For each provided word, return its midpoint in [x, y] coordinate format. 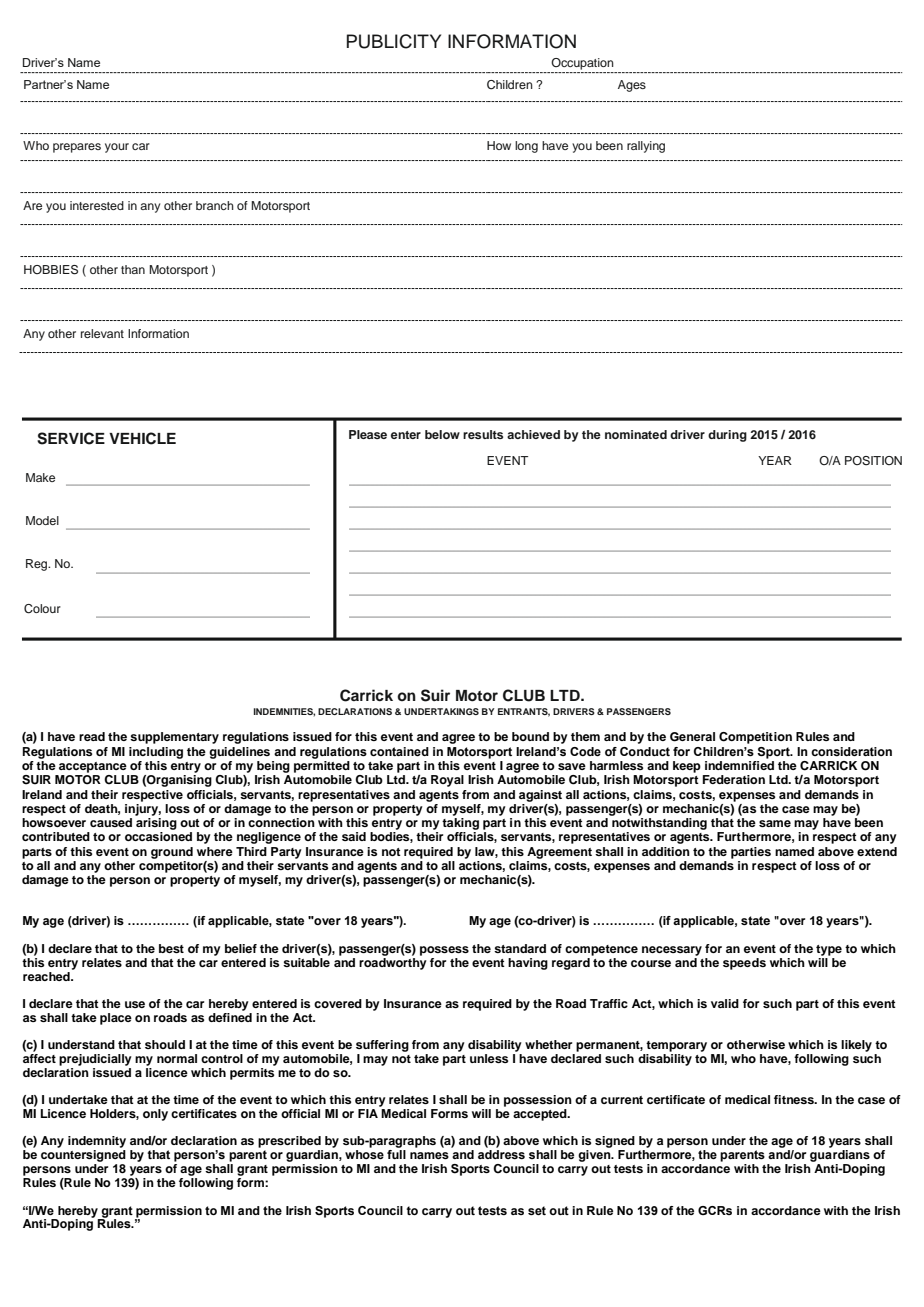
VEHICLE [142, 438]
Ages [632, 86]
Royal [447, 781]
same [775, 823]
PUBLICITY [394, 41]
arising [156, 824]
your [117, 148]
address [501, 1154]
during [727, 436]
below [442, 434]
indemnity [97, 1142]
